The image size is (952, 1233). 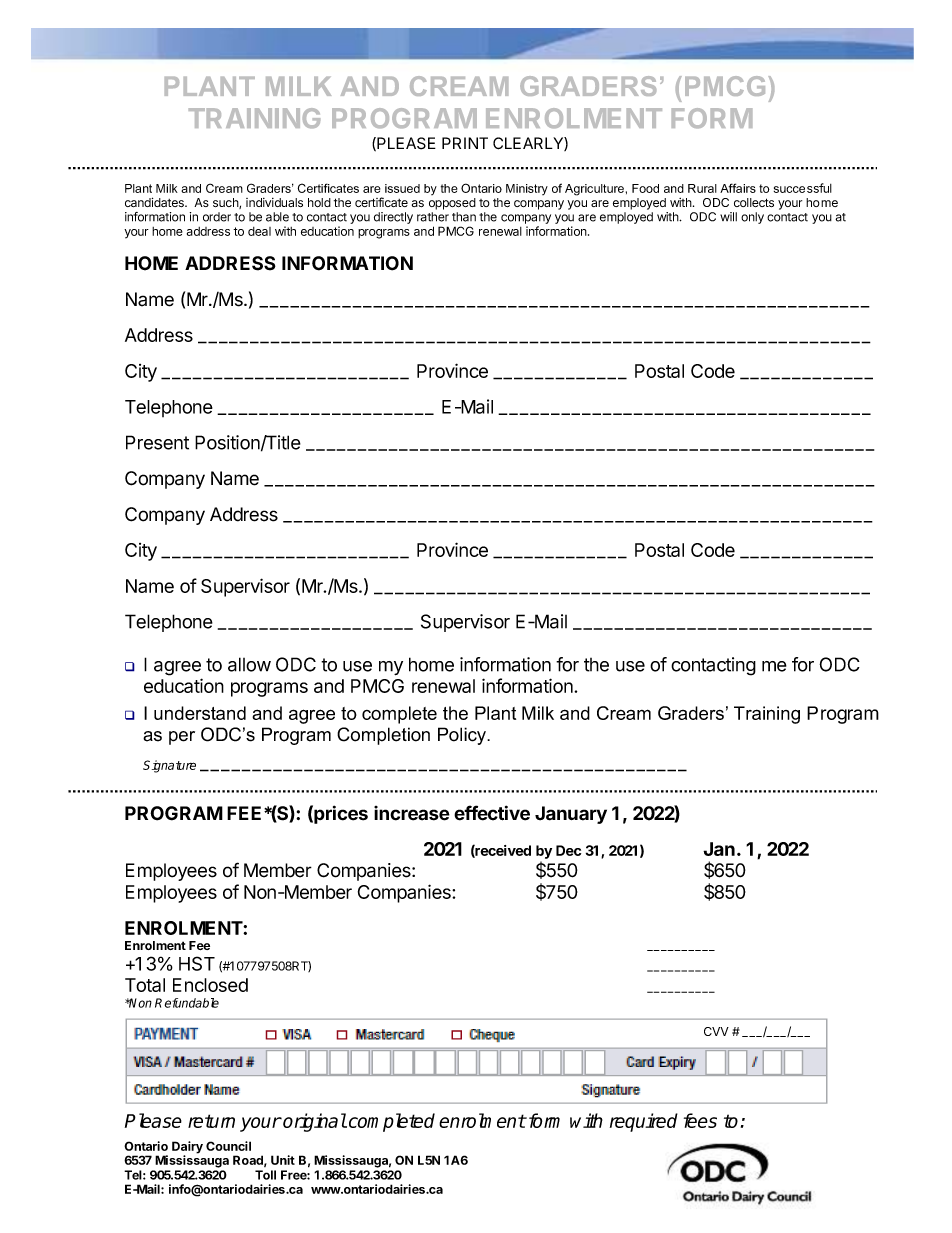 What do you see at coordinates (752, 218) in the image?
I see `only` at bounding box center [752, 218].
